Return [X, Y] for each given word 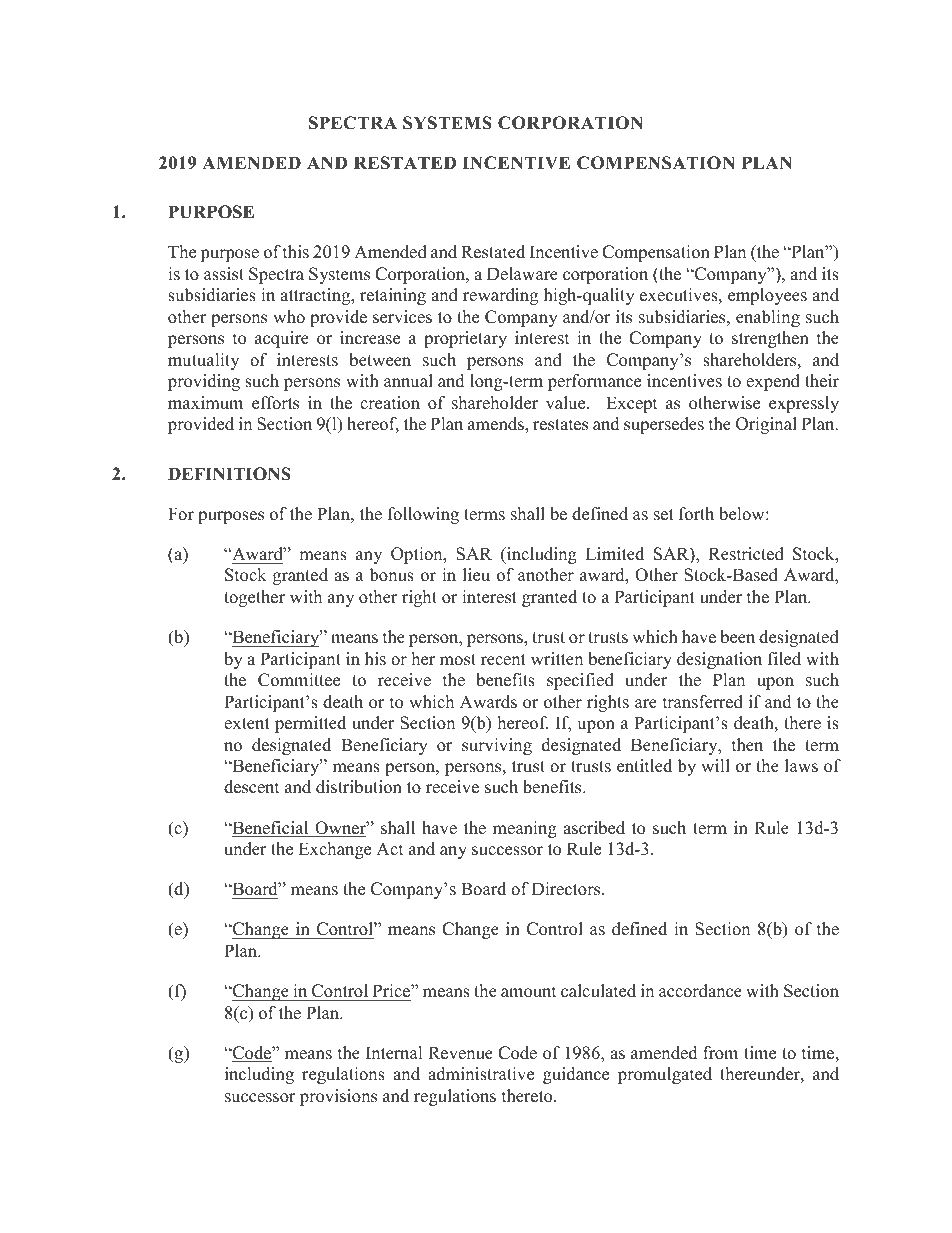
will [715, 765]
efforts [275, 403]
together [254, 598]
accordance [700, 991]
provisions [338, 1097]
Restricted [746, 554]
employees [767, 296]
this [296, 252]
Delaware [522, 274]
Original [766, 425]
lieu [476, 575]
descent [251, 787]
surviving [497, 746]
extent [247, 724]
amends [497, 424]
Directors [567, 889]
